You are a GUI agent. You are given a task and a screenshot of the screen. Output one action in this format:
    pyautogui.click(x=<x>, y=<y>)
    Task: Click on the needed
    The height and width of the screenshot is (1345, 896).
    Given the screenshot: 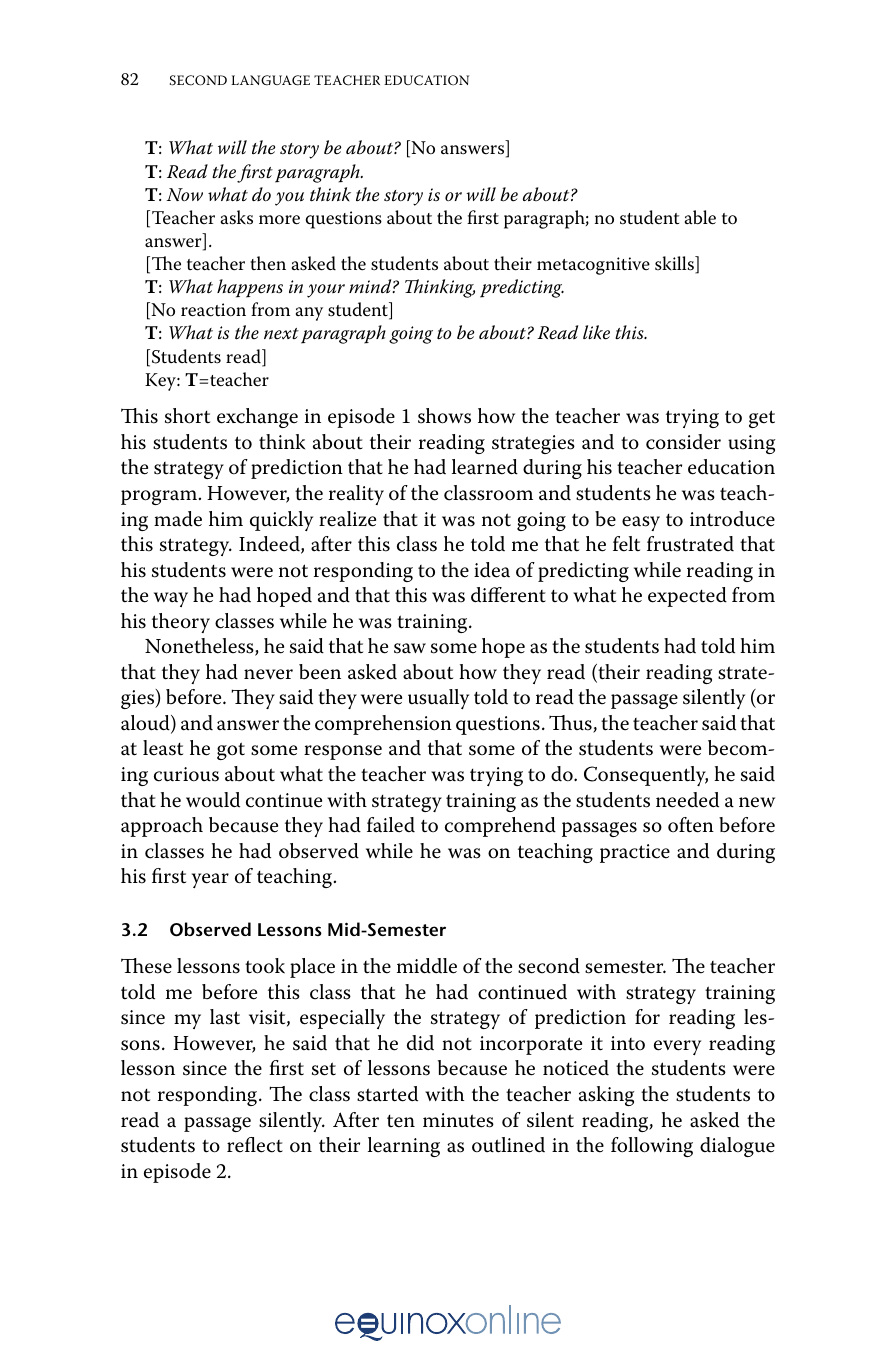 What is the action you would take?
    pyautogui.click(x=687, y=800)
